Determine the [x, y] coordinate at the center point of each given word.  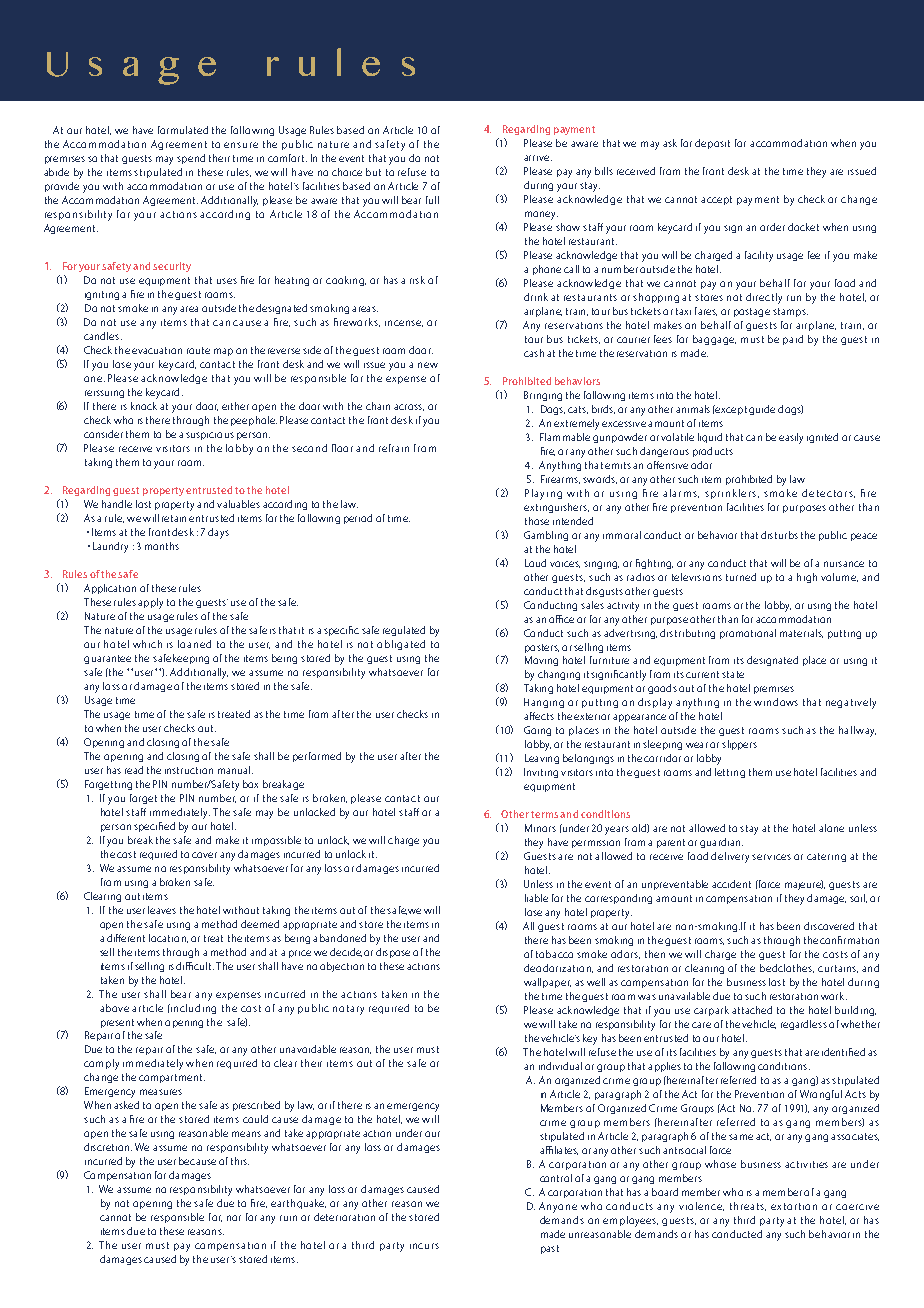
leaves [162, 910]
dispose [393, 953]
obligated [401, 645]
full [432, 200]
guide [762, 410]
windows [776, 702]
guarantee [107, 659]
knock [144, 406]
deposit [712, 144]
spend [191, 159]
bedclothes [787, 968]
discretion [108, 1147]
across [409, 407]
